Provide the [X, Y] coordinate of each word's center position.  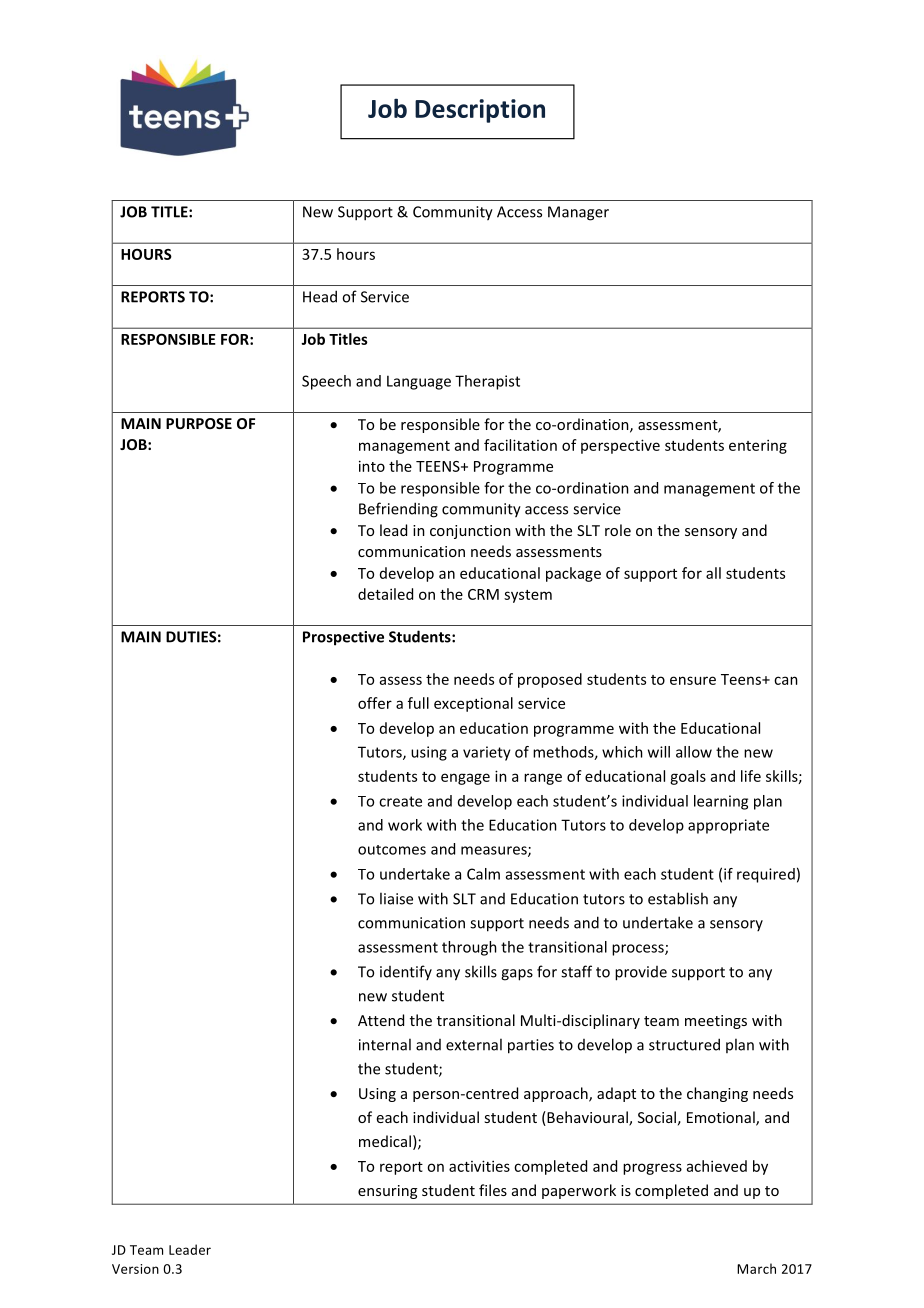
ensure [693, 680]
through [469, 948]
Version [135, 1269]
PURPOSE [199, 423]
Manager [578, 213]
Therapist [487, 382]
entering [758, 446]
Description [480, 111]
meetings [716, 1022]
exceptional [473, 704]
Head [320, 296]
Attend [381, 1020]
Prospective [343, 638]
